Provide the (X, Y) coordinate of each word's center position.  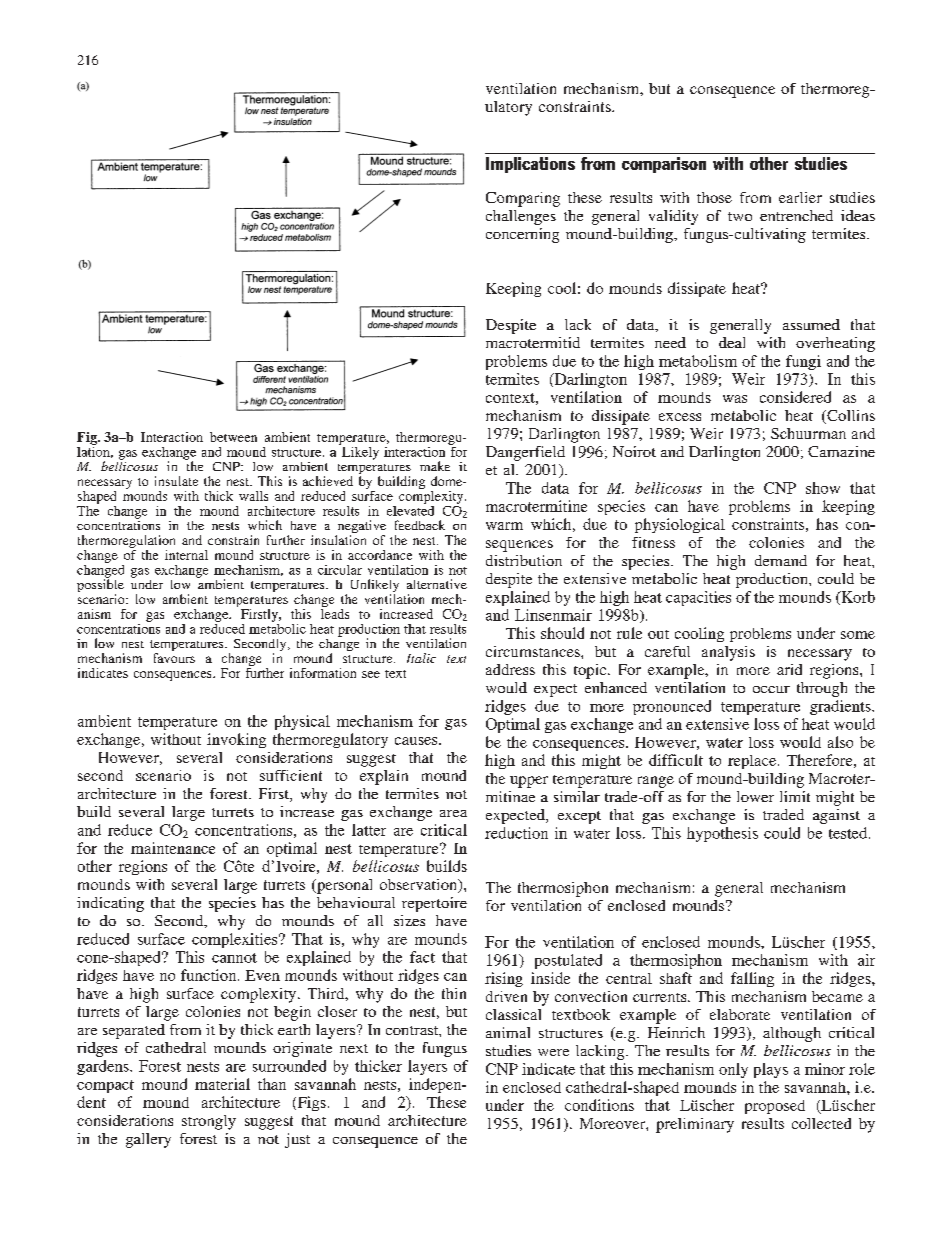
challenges (521, 217)
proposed (775, 1107)
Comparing (523, 199)
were (553, 1052)
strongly (209, 1122)
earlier (800, 197)
